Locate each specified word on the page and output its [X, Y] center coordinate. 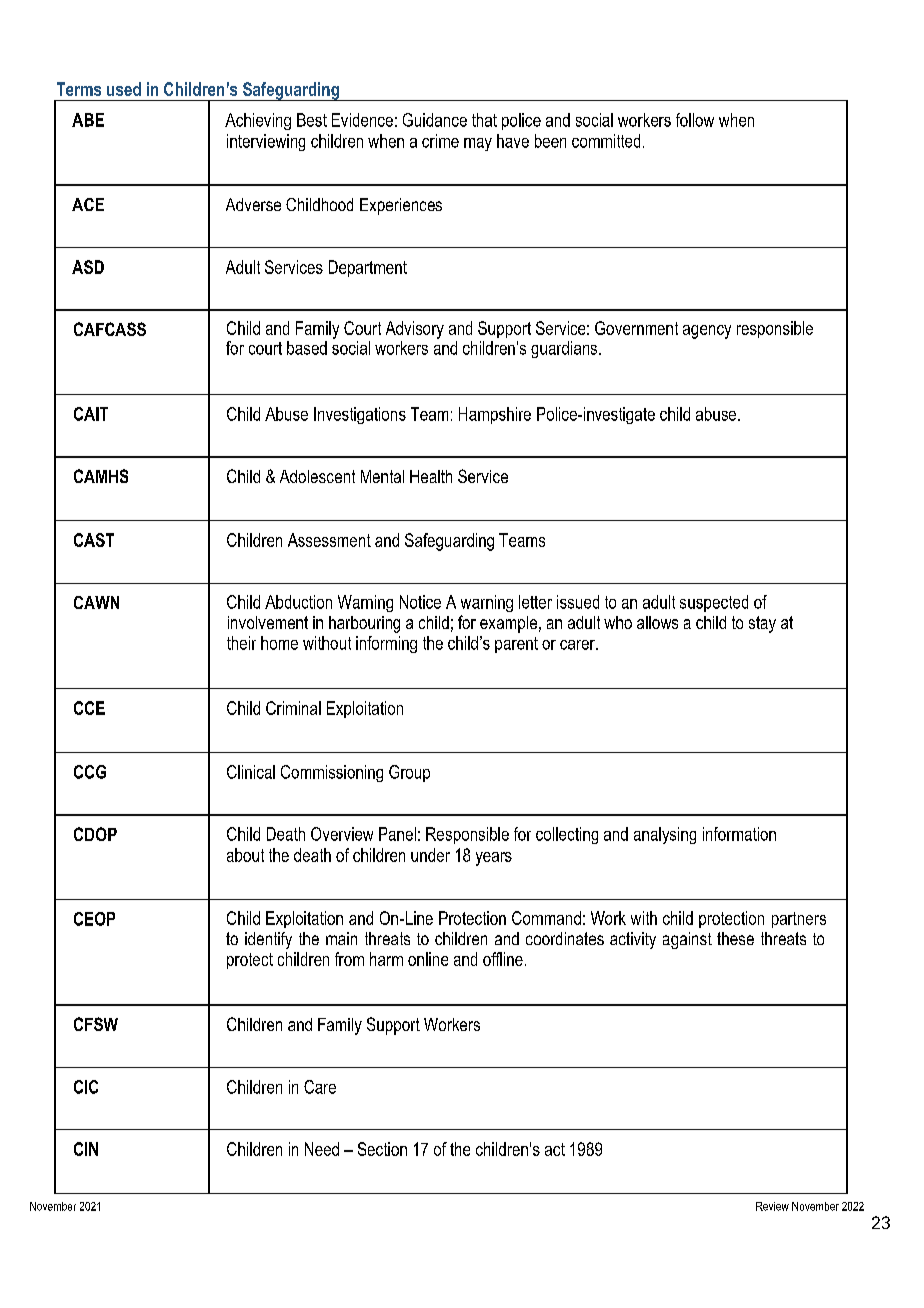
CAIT [91, 414]
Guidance [435, 120]
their [241, 643]
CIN [86, 1149]
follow [695, 120]
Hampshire [495, 415]
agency [707, 332]
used [124, 89]
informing [386, 644]
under [430, 855]
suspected [714, 603]
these [735, 938]
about [245, 855]
